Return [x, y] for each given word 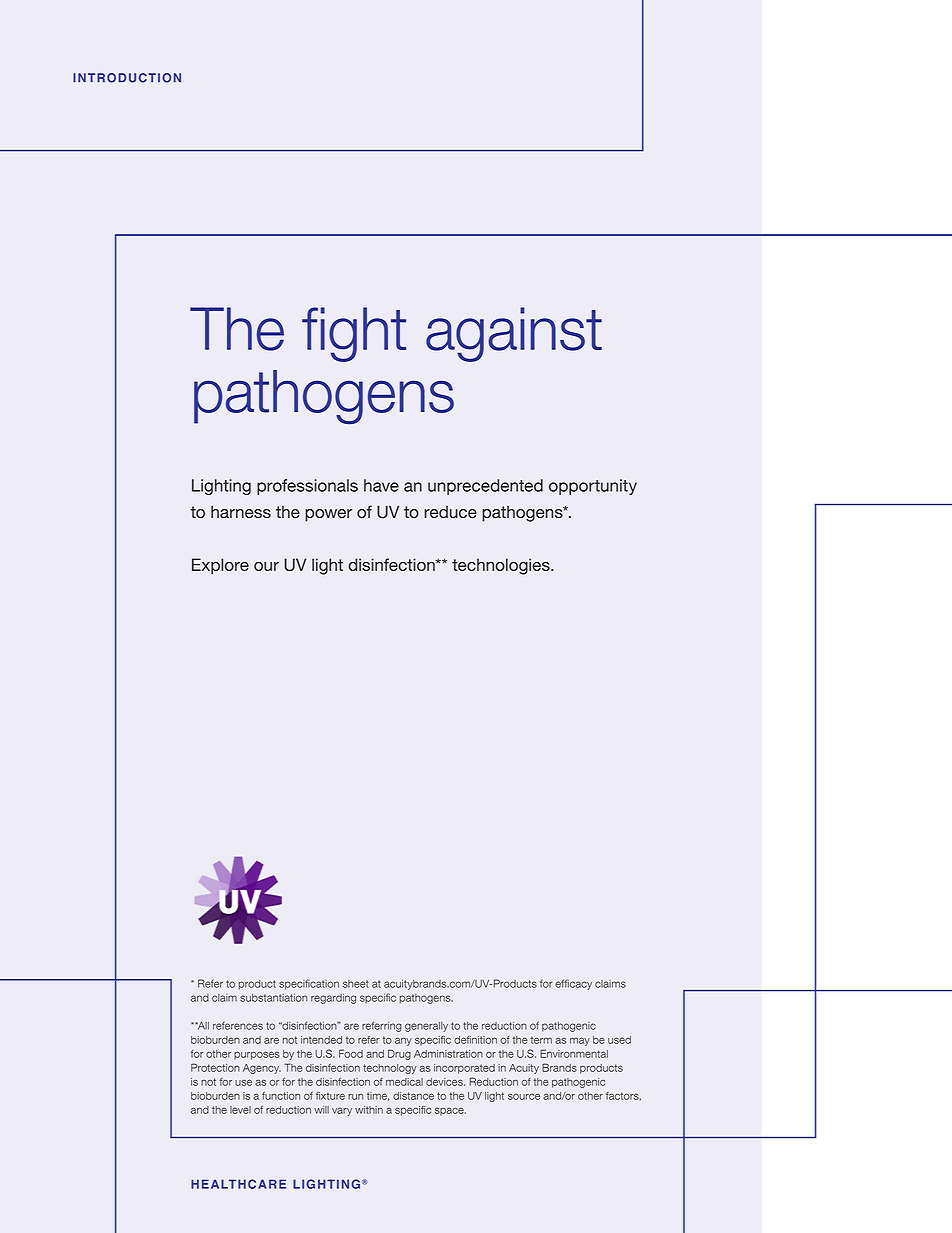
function [281, 1096]
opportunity [593, 487]
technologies [502, 566]
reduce [450, 512]
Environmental [574, 1053]
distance [413, 1096]
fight [354, 334]
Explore [220, 566]
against [514, 334]
